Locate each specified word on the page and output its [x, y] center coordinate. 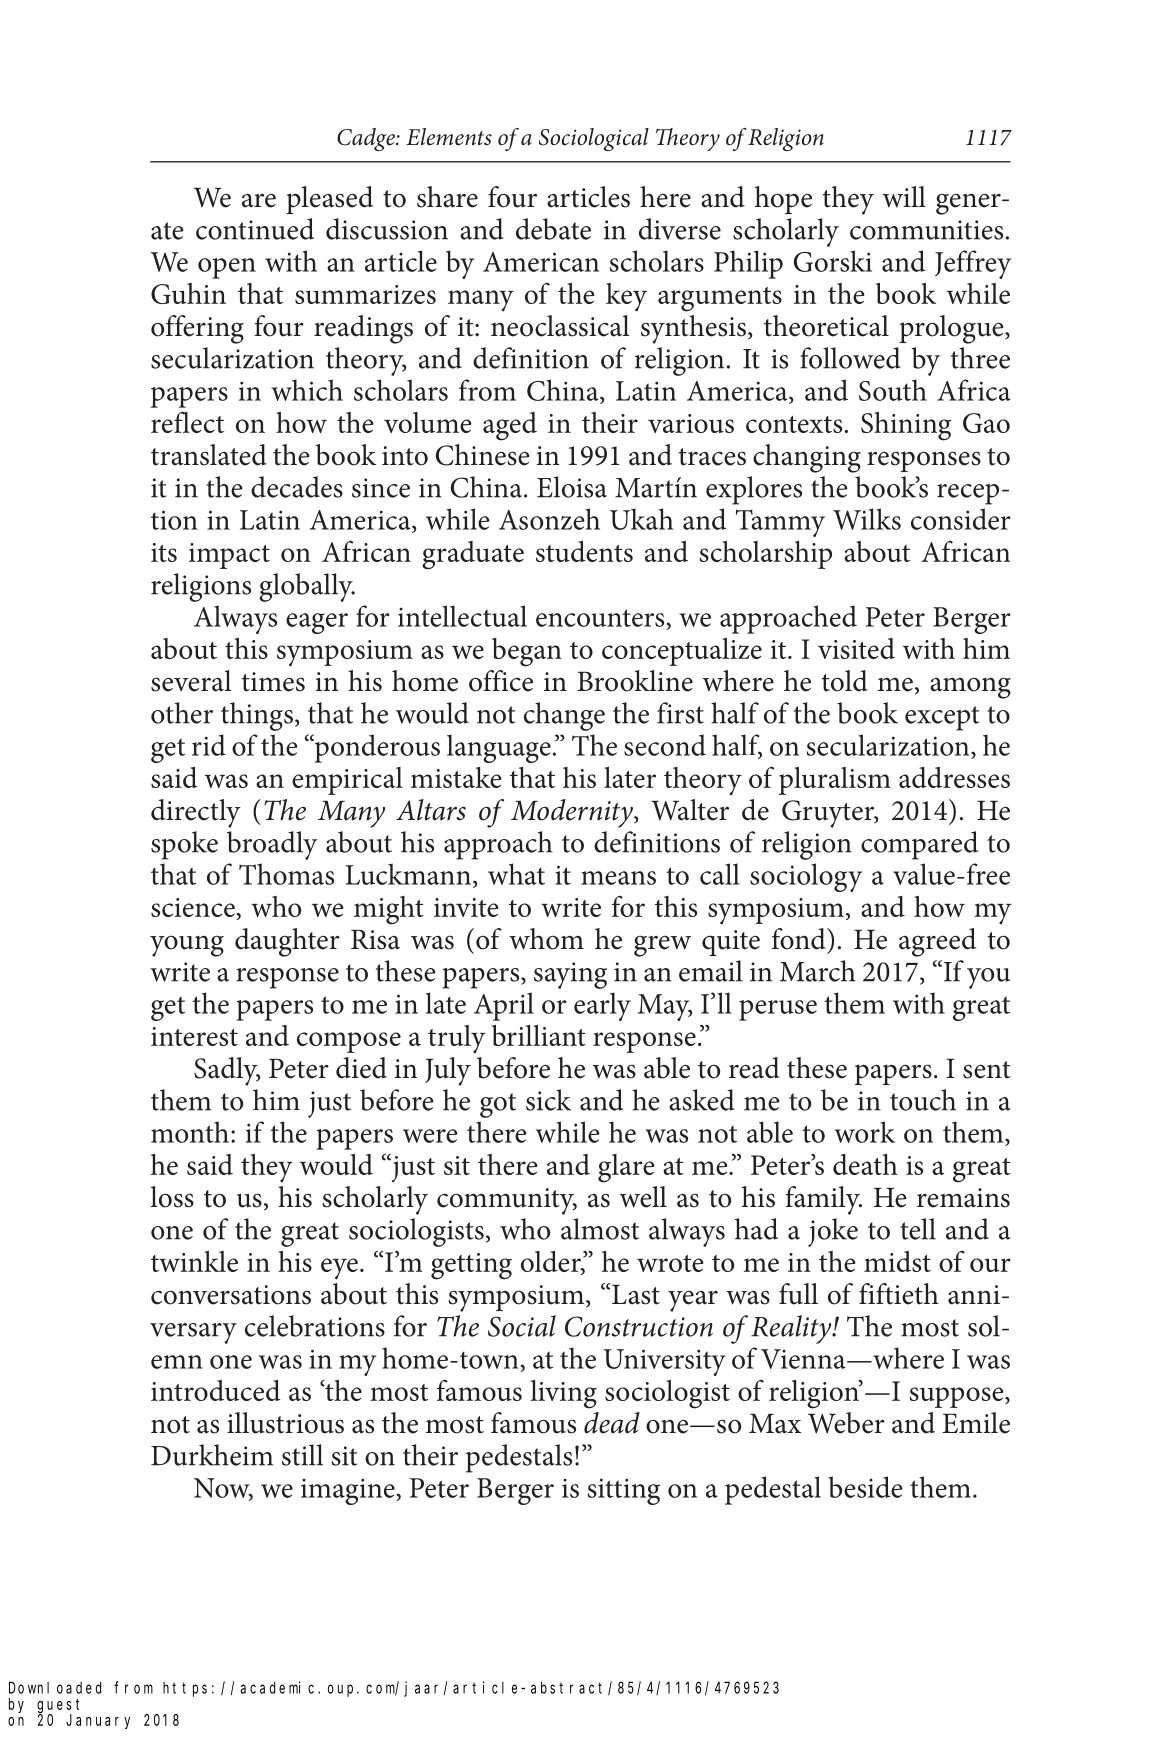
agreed [937, 942]
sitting [624, 1491]
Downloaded [55, 1687]
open [227, 268]
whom [546, 939]
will [904, 197]
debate [553, 229]
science [194, 909]
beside [865, 1487]
